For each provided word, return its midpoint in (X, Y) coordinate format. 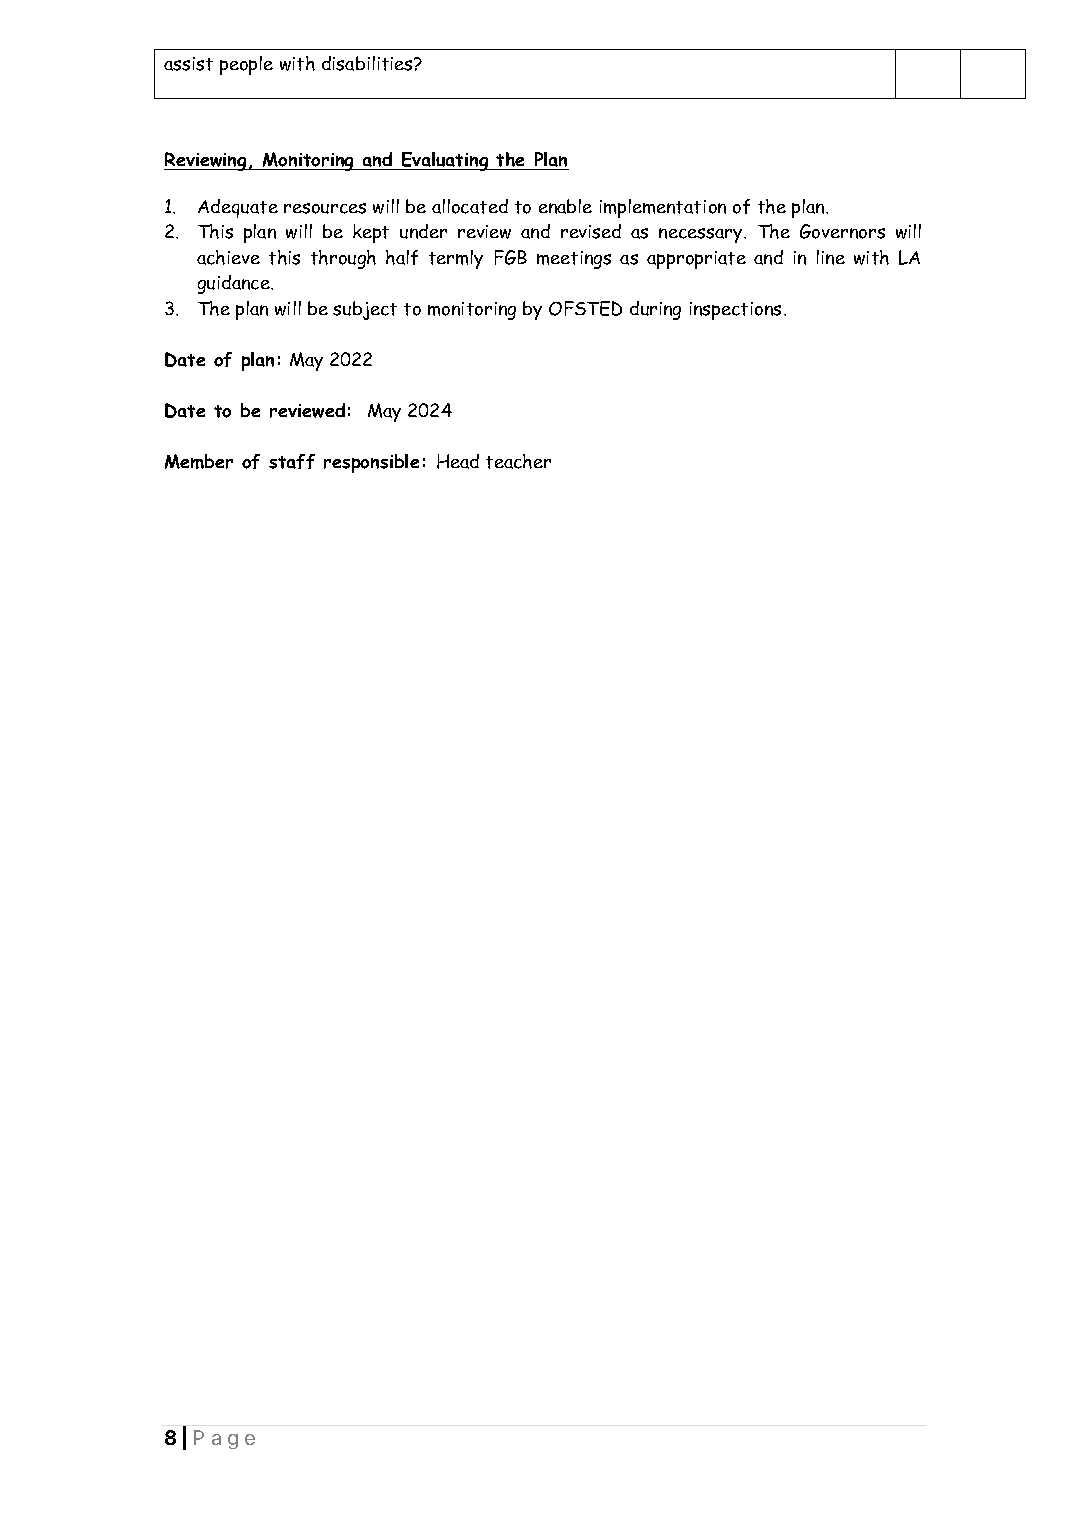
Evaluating (445, 161)
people (246, 65)
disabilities (368, 63)
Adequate (238, 208)
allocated (470, 206)
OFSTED (585, 308)
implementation (663, 208)
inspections (735, 311)
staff (292, 461)
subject (365, 310)
